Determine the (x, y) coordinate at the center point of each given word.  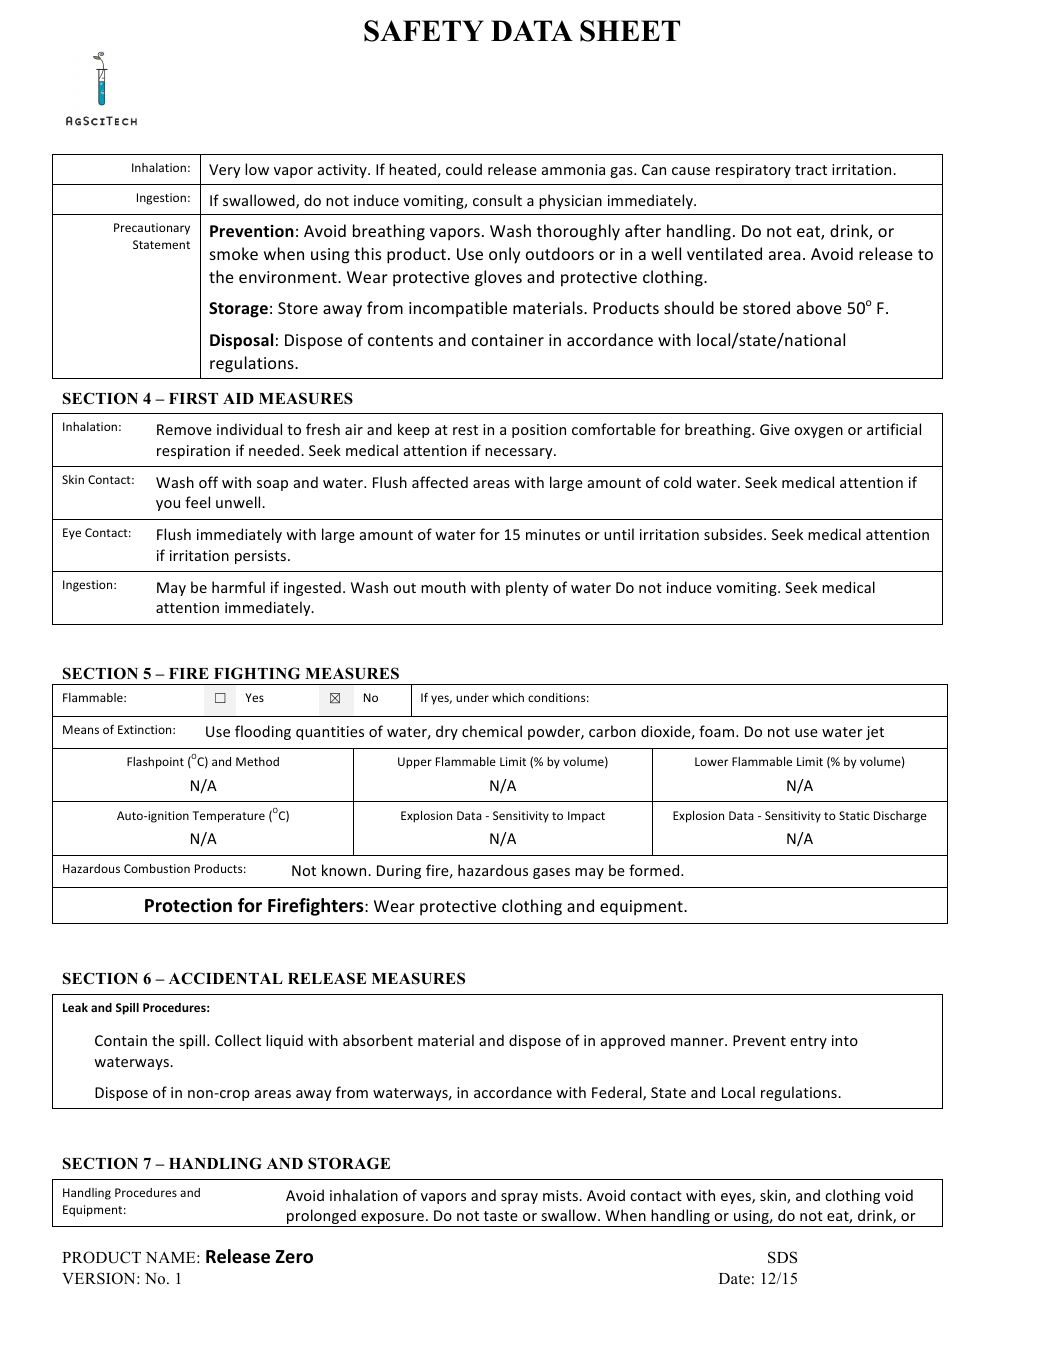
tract (811, 170)
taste (501, 1216)
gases (551, 873)
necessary (520, 453)
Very (224, 171)
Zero (294, 1257)
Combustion (157, 868)
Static (854, 815)
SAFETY (424, 31)
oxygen (818, 432)
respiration (193, 452)
